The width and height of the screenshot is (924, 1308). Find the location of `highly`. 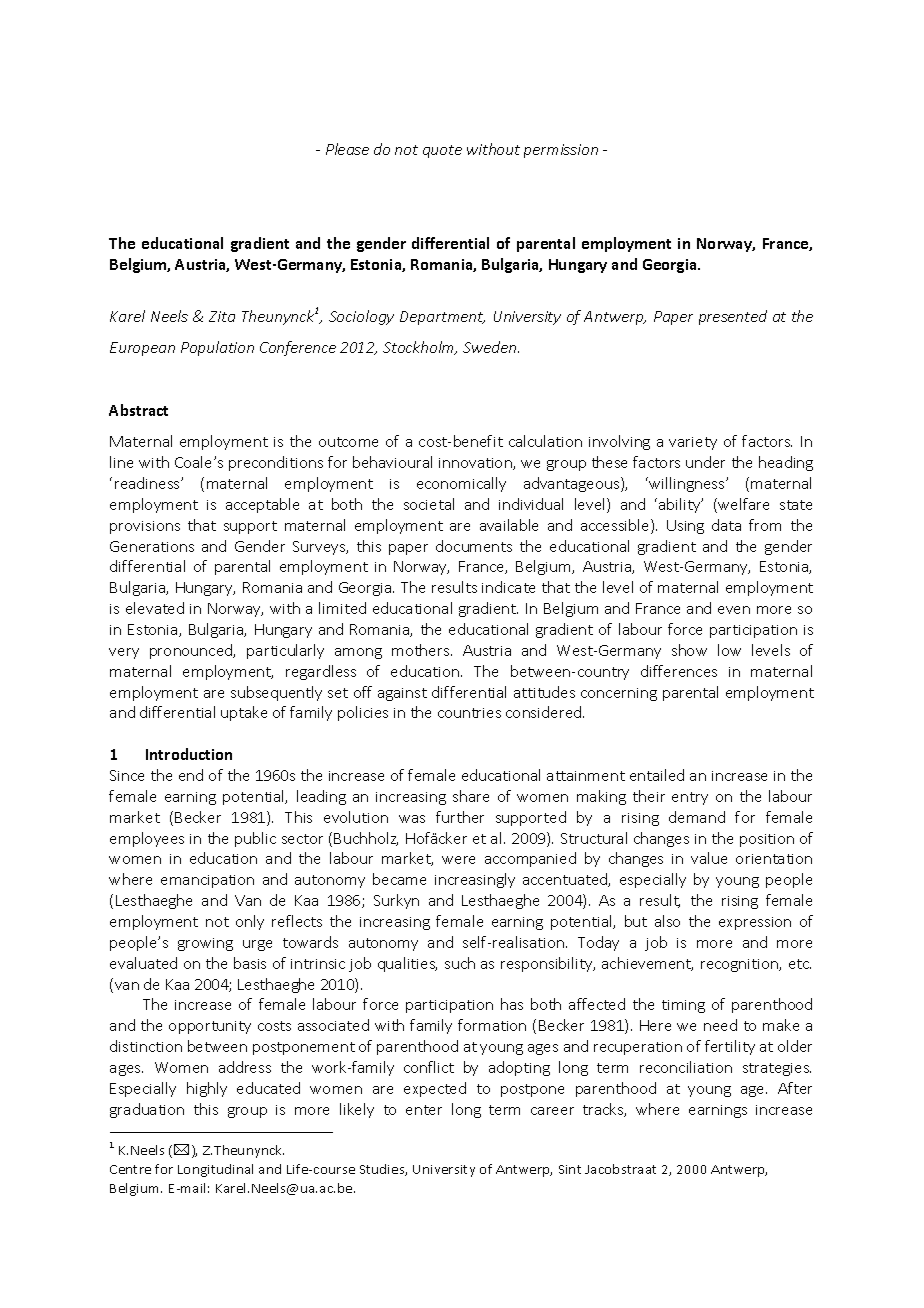

highly is located at coordinates (207, 1089).
